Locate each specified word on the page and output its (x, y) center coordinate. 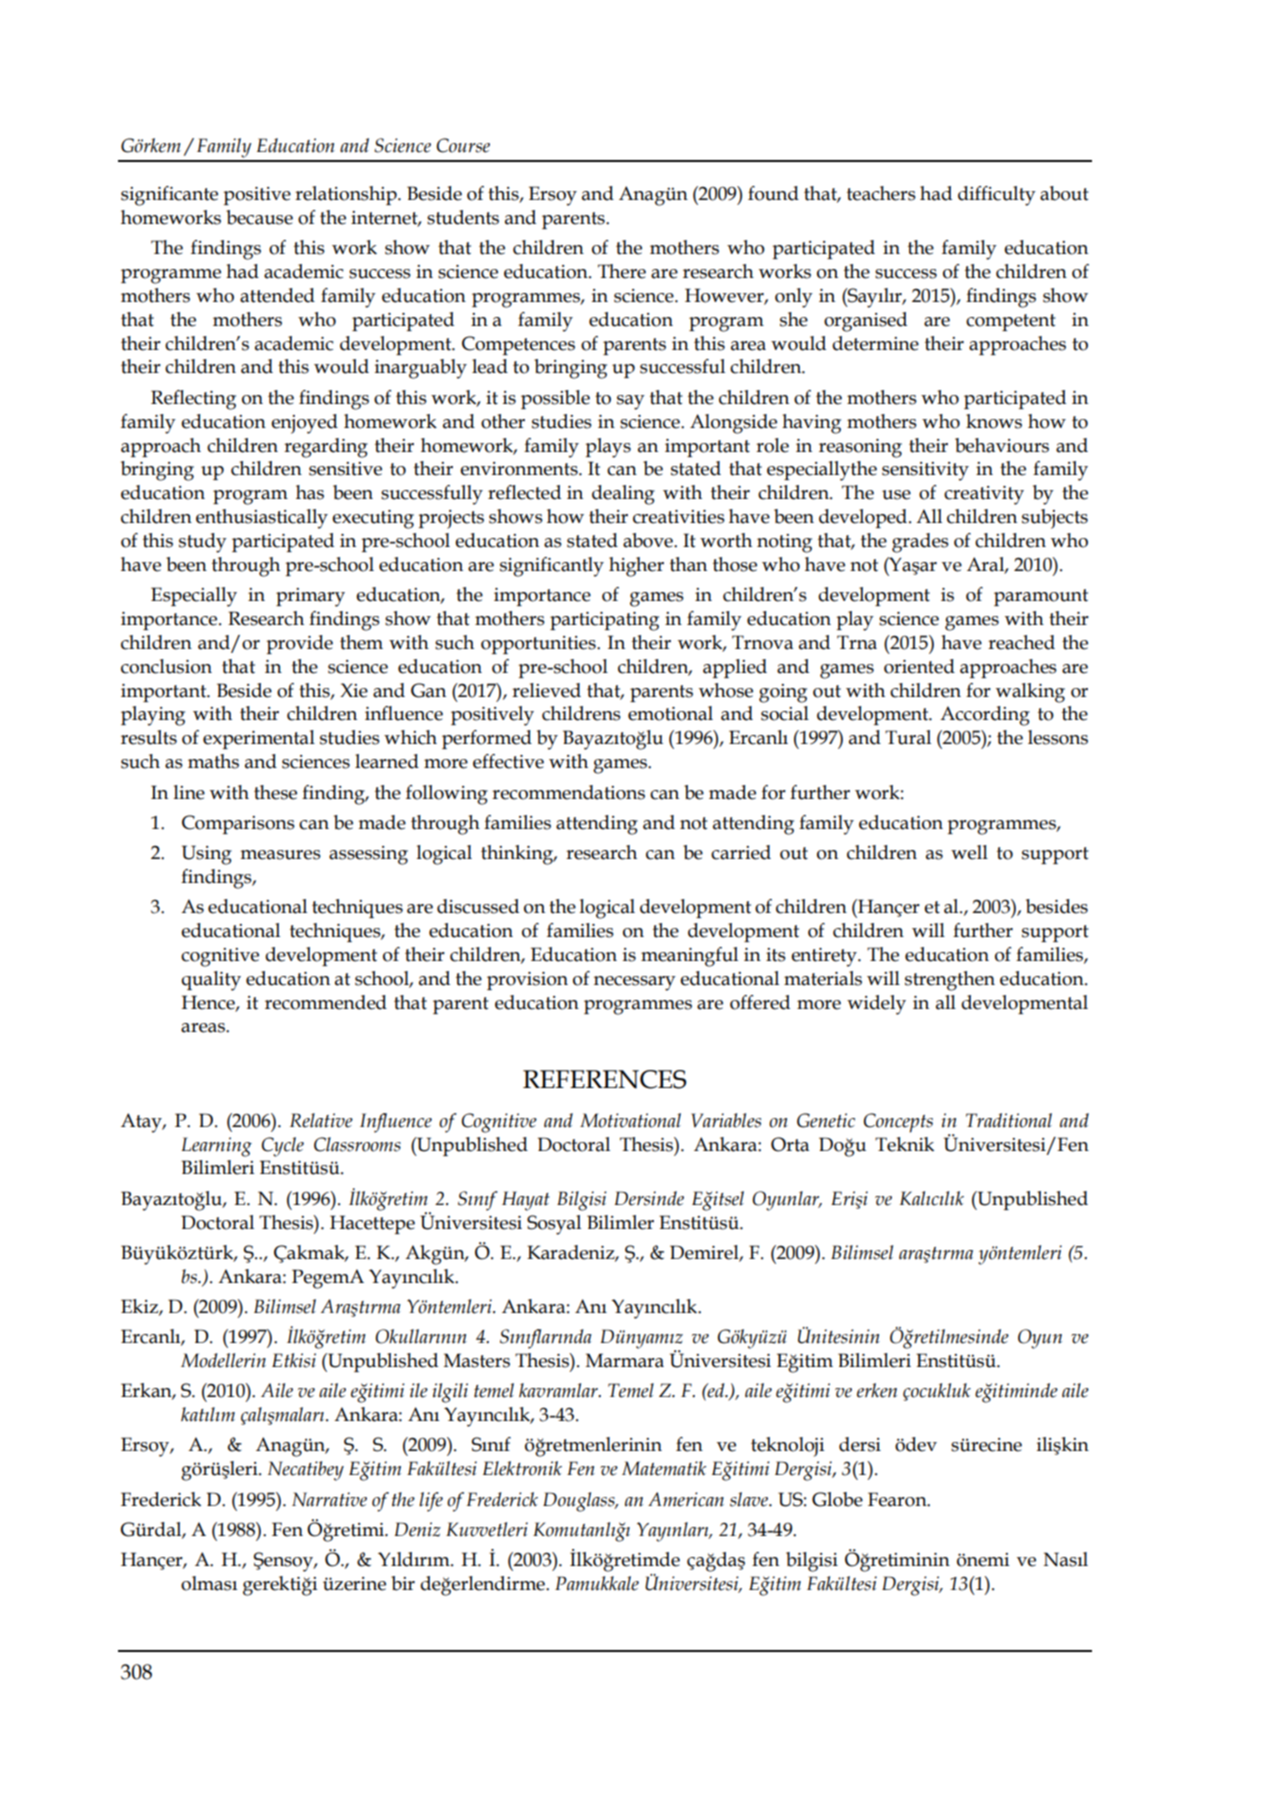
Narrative (329, 1499)
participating (604, 621)
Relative (321, 1120)
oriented (919, 666)
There (622, 271)
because (259, 217)
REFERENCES (605, 1079)
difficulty (997, 196)
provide (300, 644)
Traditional (1009, 1120)
